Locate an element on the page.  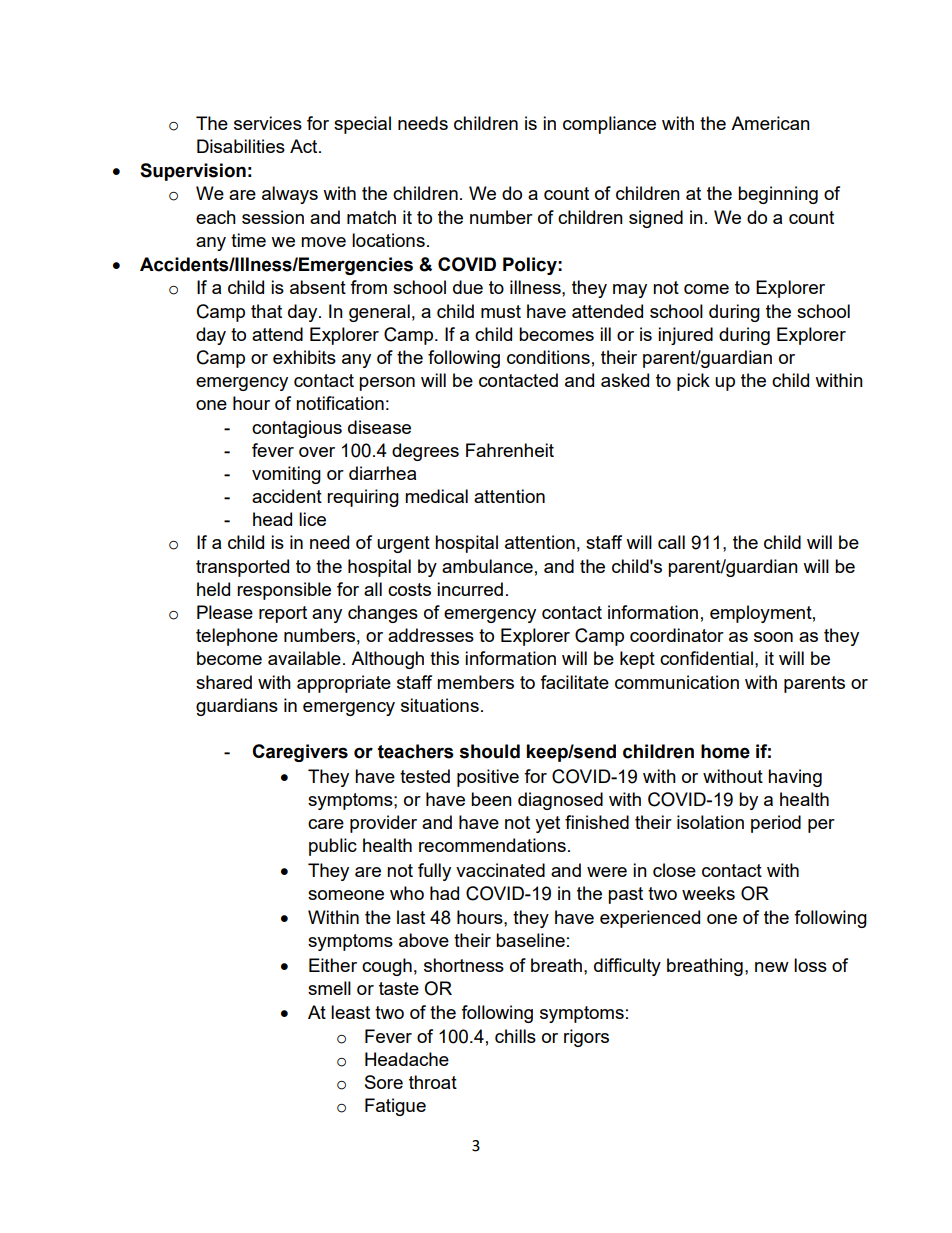
shared is located at coordinates (224, 682).
